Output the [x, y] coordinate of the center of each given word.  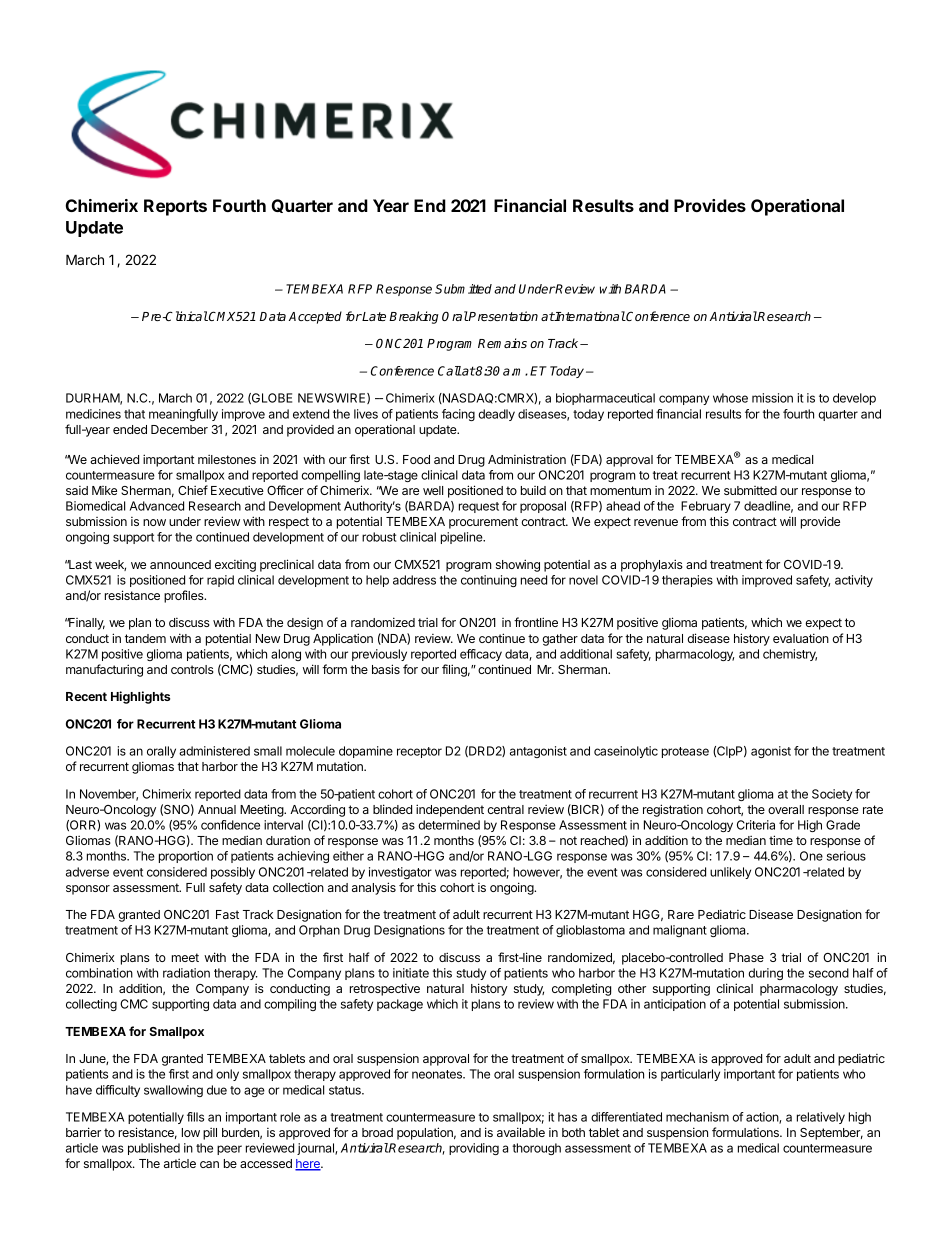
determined [449, 825]
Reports [175, 207]
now [154, 522]
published [154, 1149]
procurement [483, 523]
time [781, 840]
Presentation [502, 316]
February [706, 507]
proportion [186, 857]
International [589, 316]
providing [474, 1149]
